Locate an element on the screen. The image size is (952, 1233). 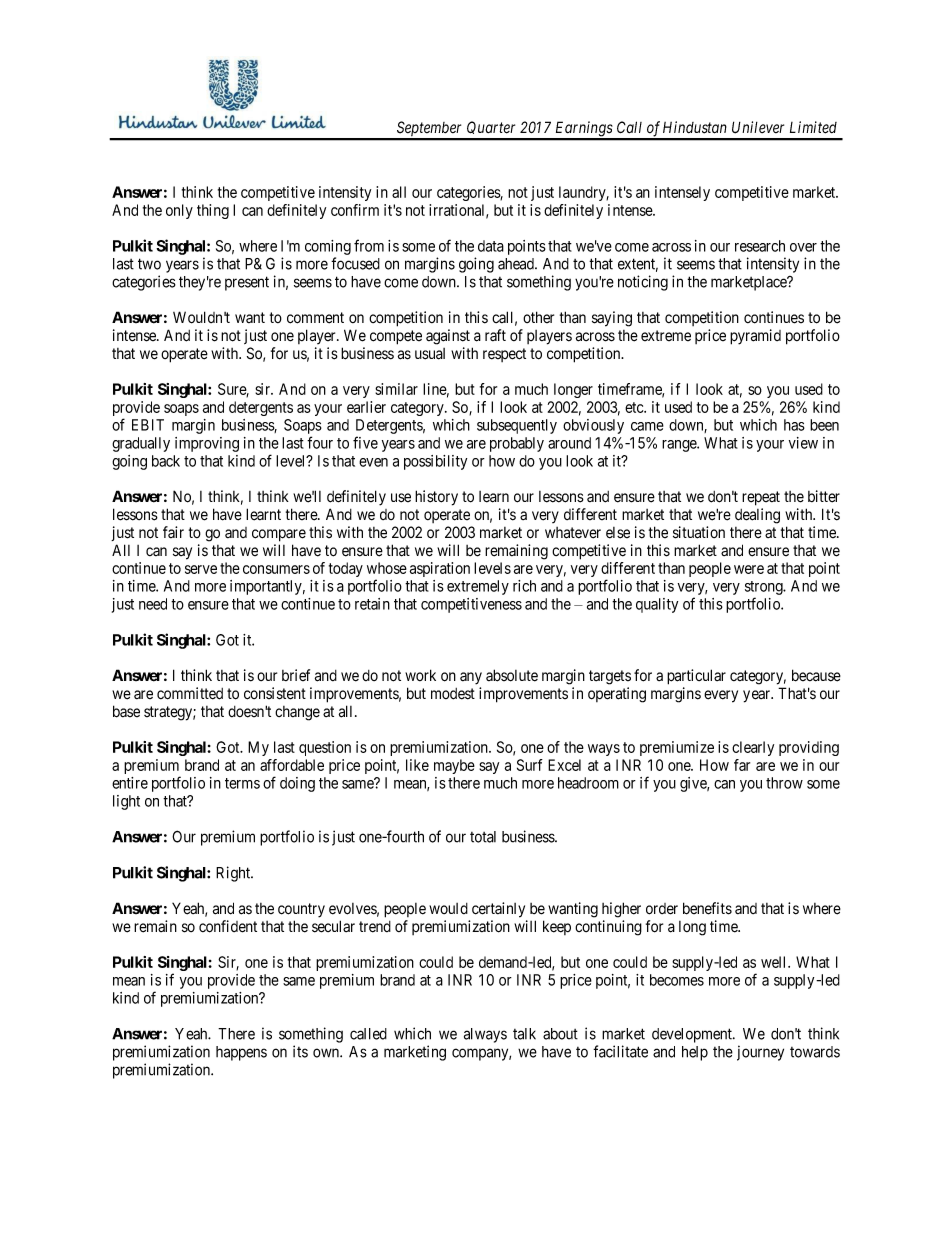
were is located at coordinates (749, 569).
